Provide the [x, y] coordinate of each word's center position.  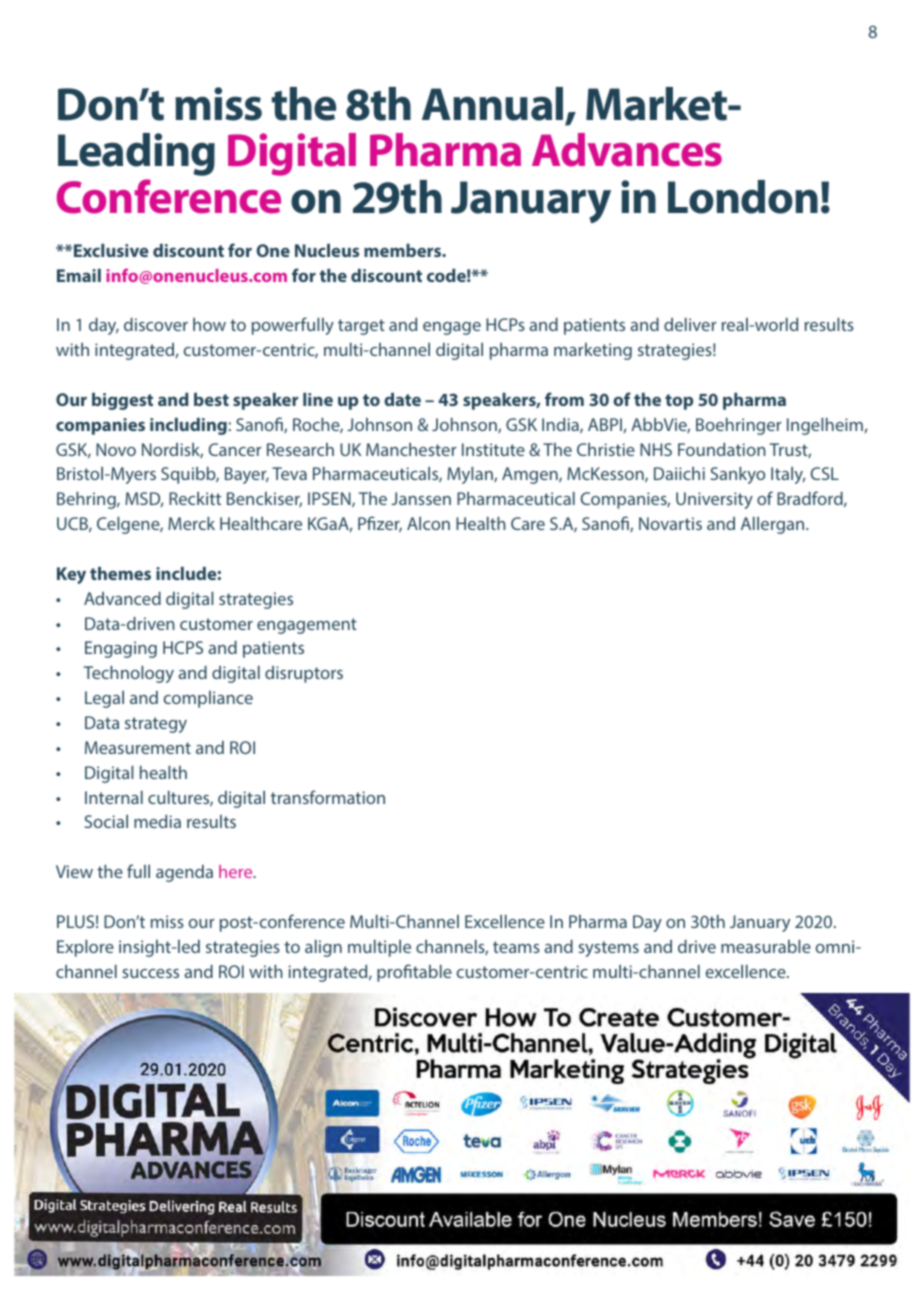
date [402, 399]
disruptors [304, 674]
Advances [627, 150]
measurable [766, 946]
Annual [492, 104]
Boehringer [739, 426]
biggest [122, 401]
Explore [85, 948]
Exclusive [111, 250]
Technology [129, 674]
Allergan [774, 525]
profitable [414, 973]
